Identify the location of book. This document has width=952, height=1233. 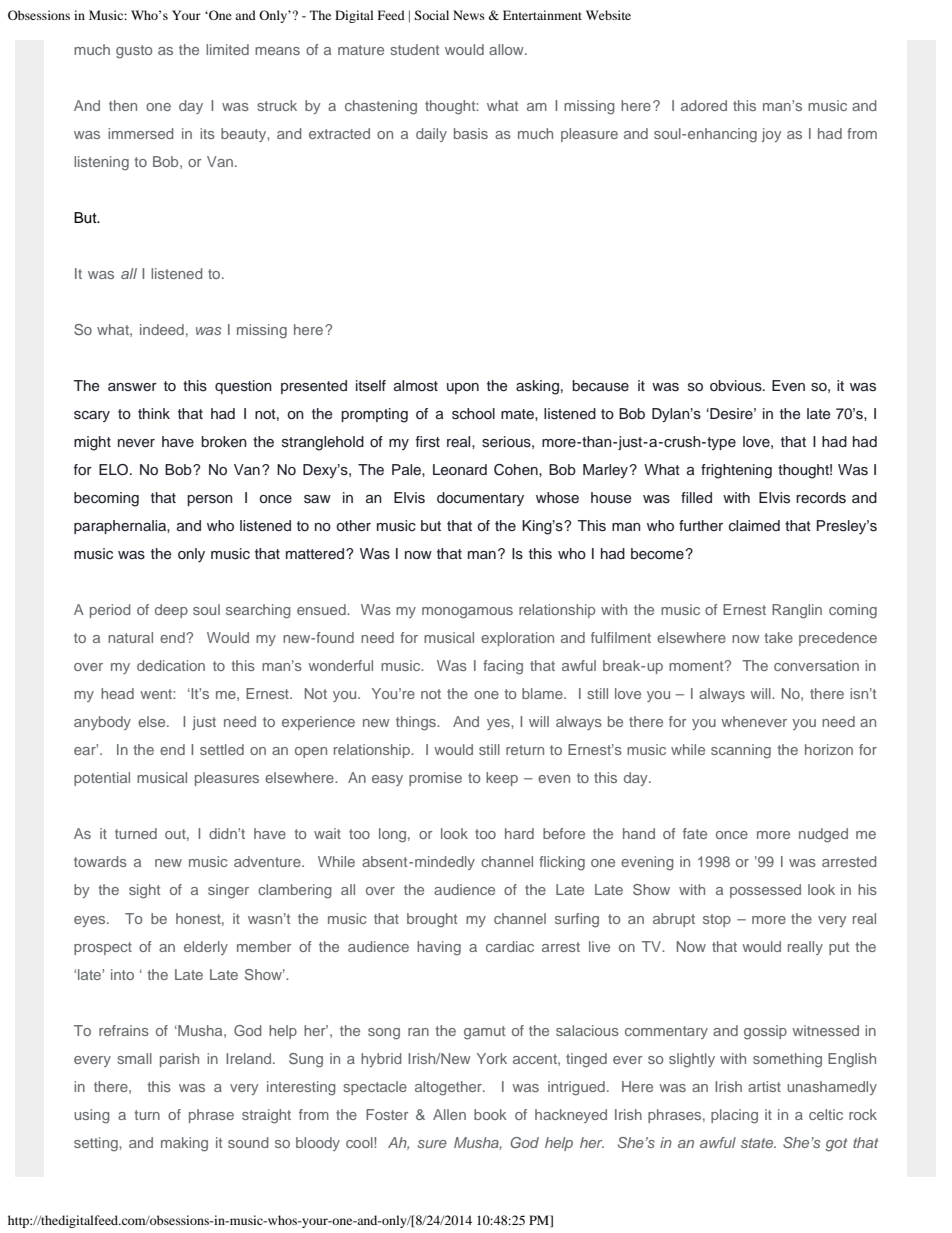
(490, 1114).
